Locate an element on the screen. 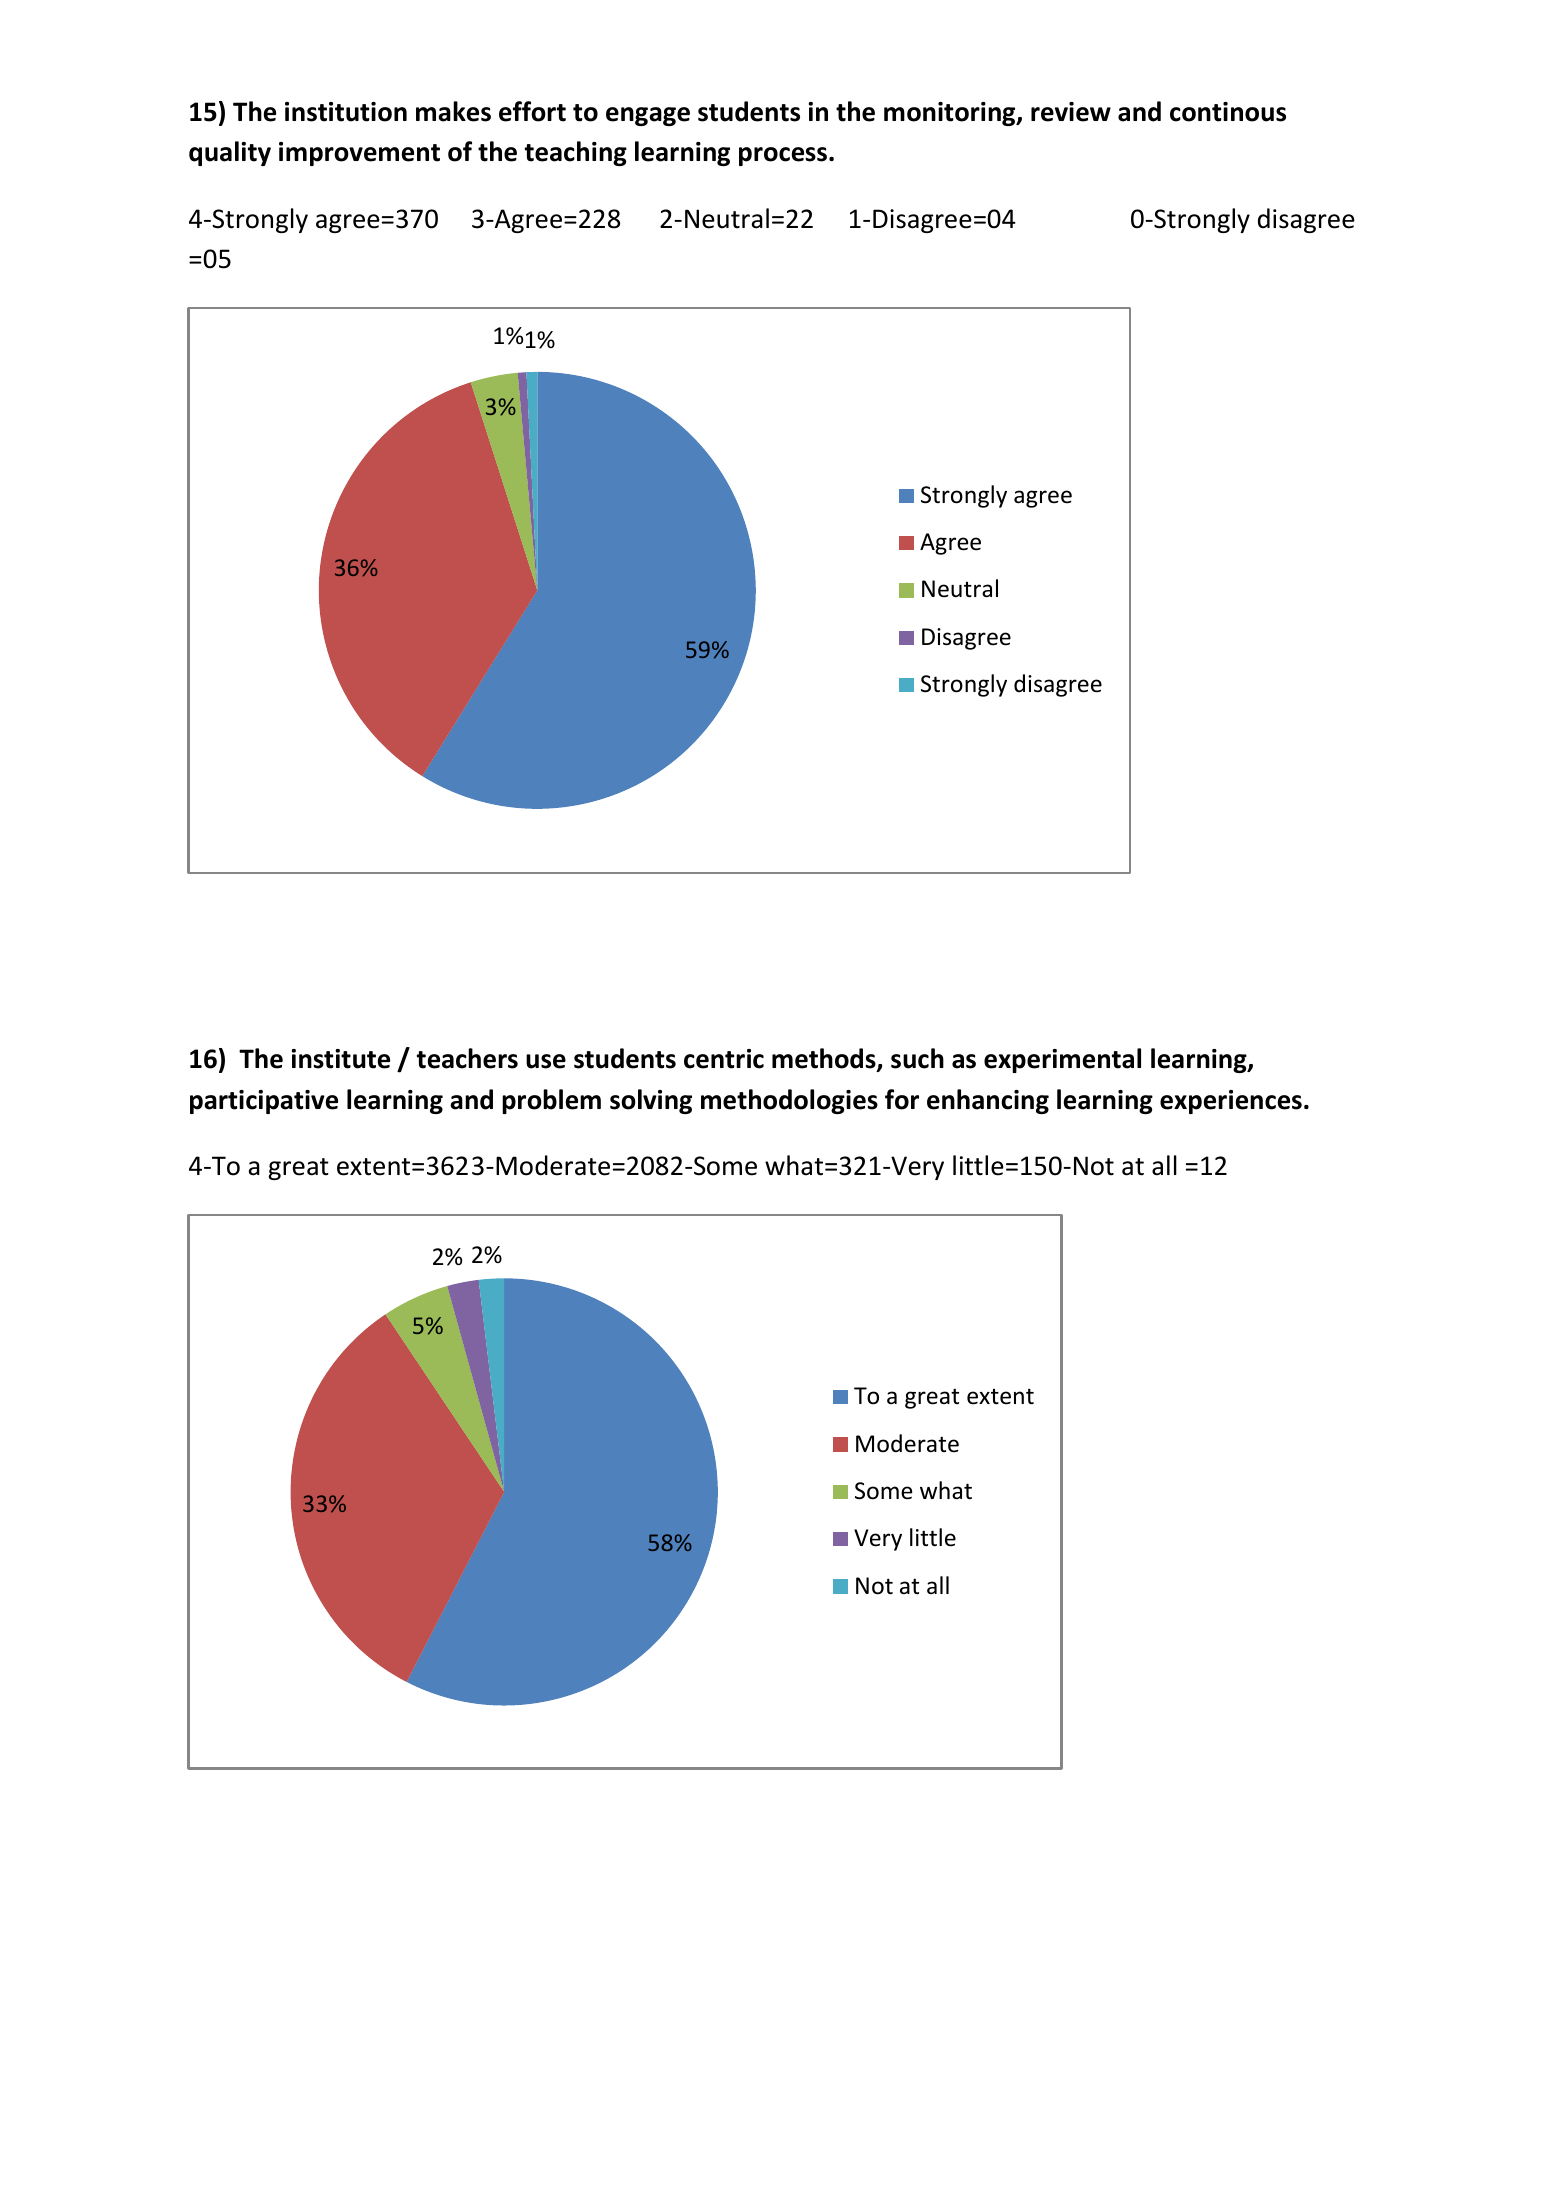 The width and height of the screenshot is (1557, 2202). teaching is located at coordinates (576, 153).
